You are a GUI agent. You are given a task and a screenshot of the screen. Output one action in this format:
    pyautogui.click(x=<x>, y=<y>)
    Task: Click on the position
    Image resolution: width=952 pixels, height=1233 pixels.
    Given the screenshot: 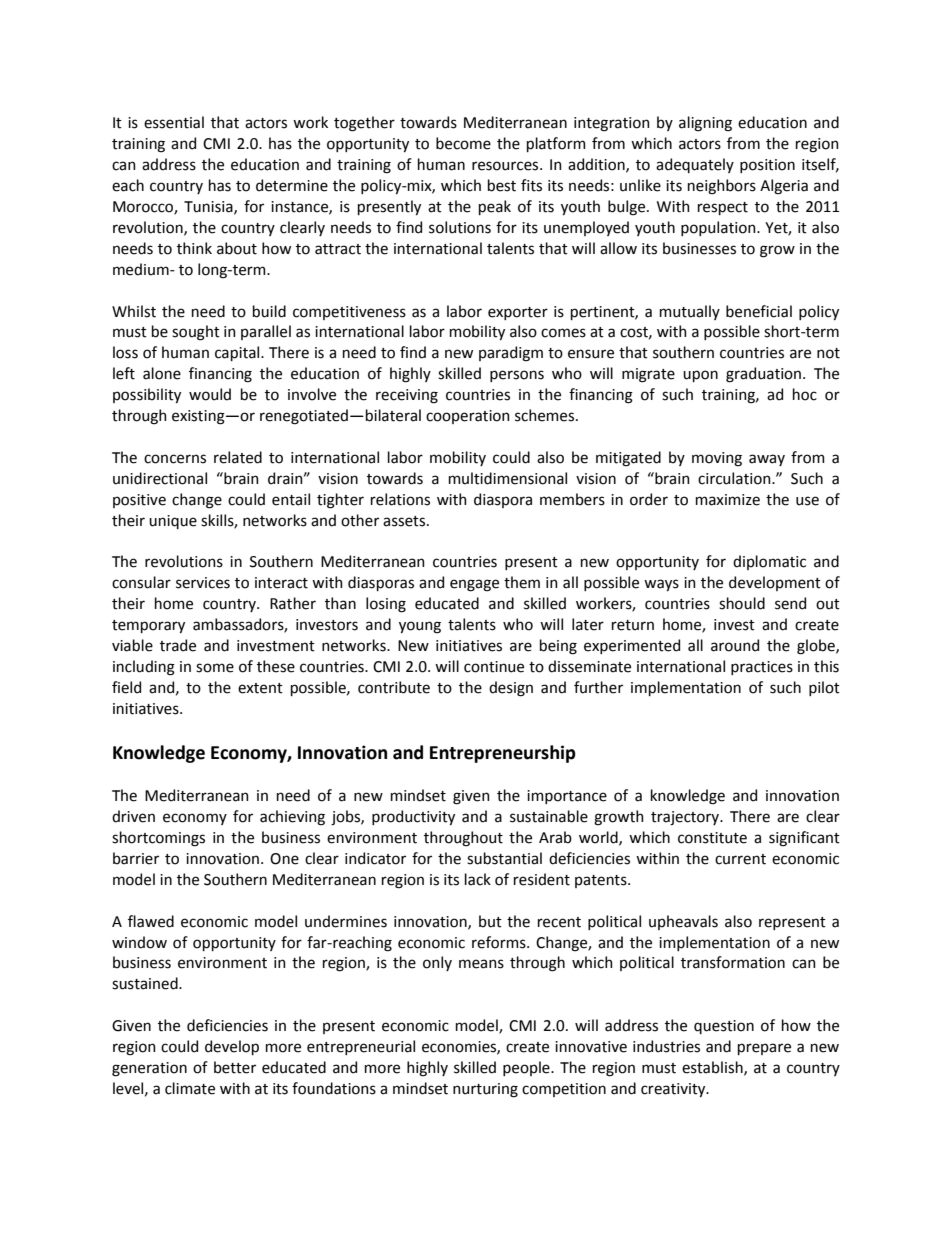 What is the action you would take?
    pyautogui.click(x=767, y=166)
